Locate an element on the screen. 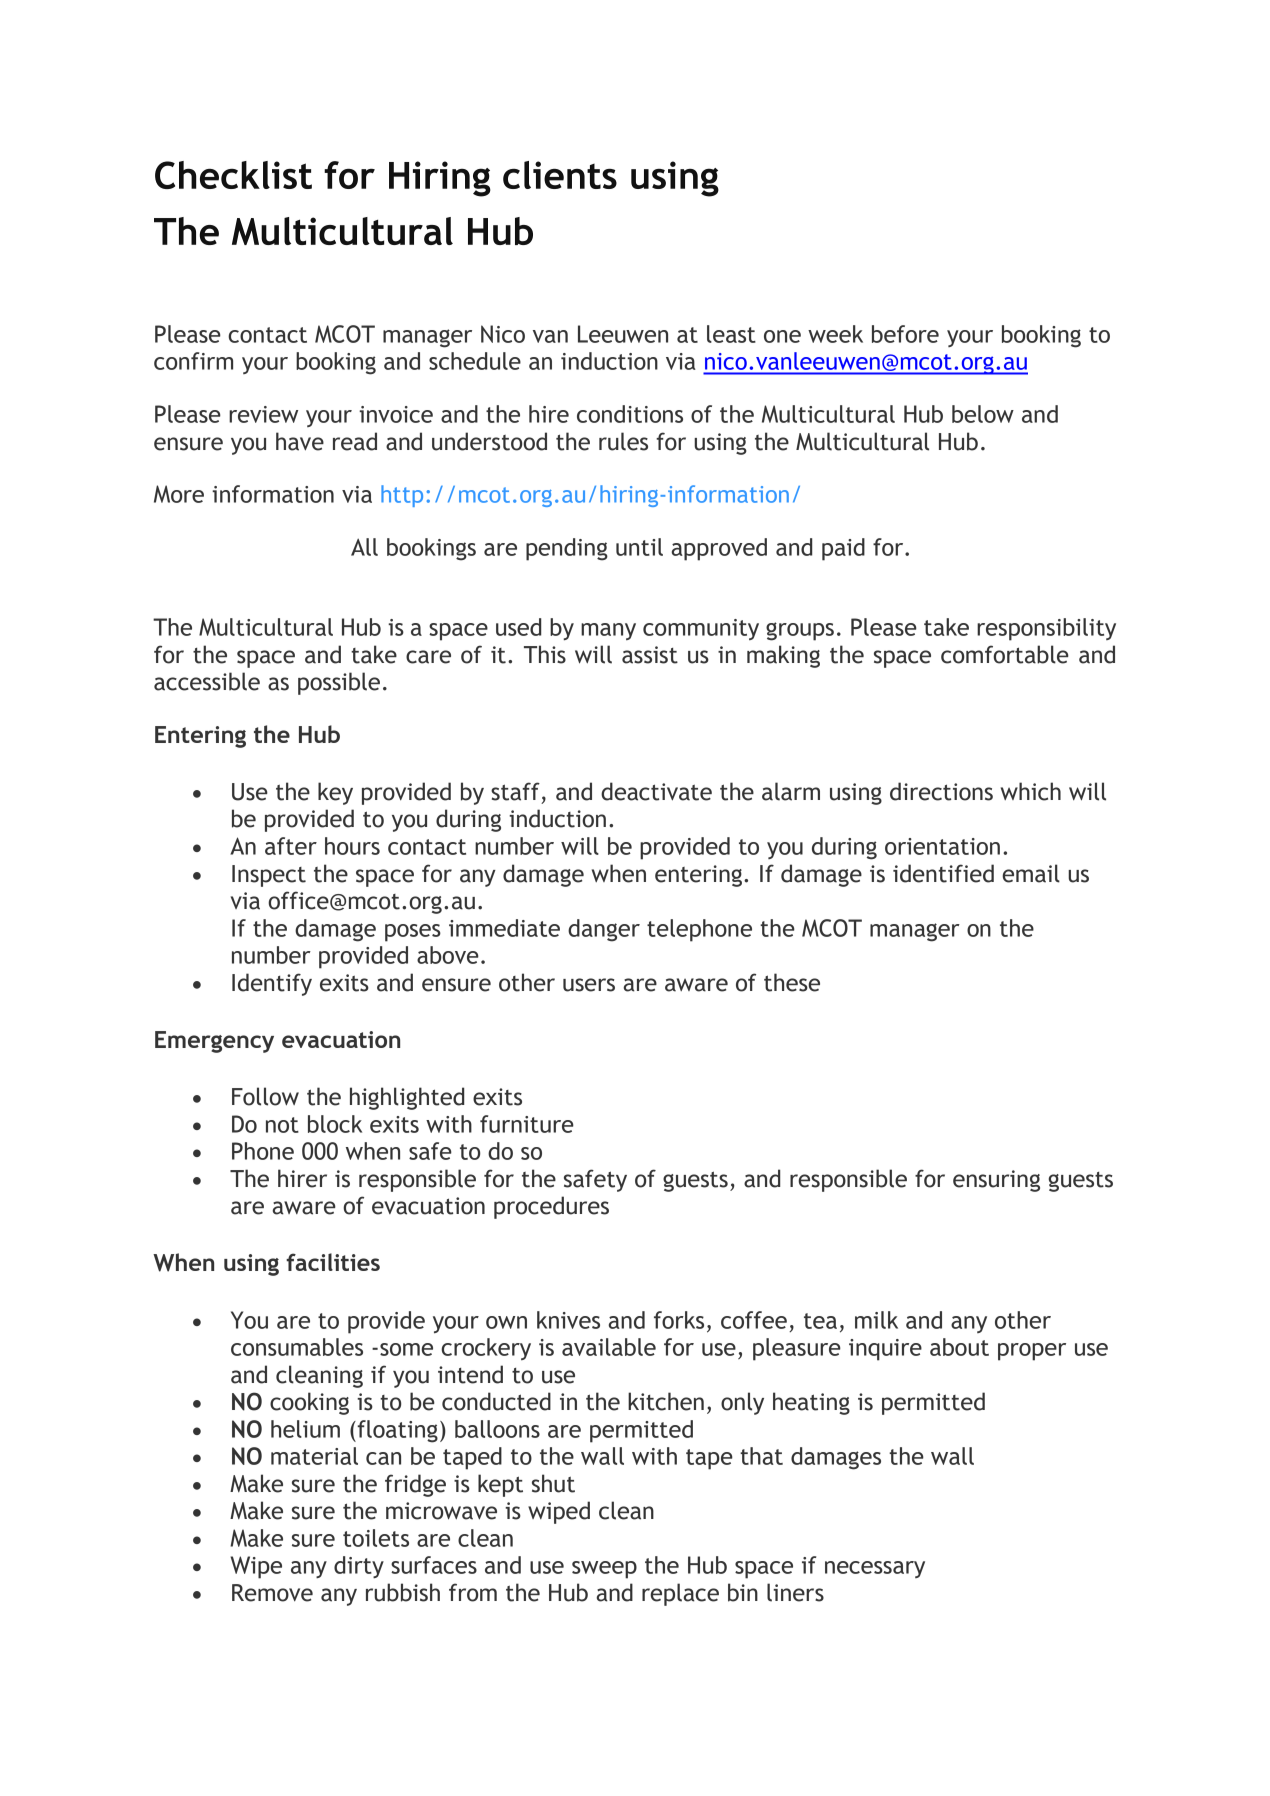 The image size is (1270, 1796). furniture is located at coordinates (527, 1124).
